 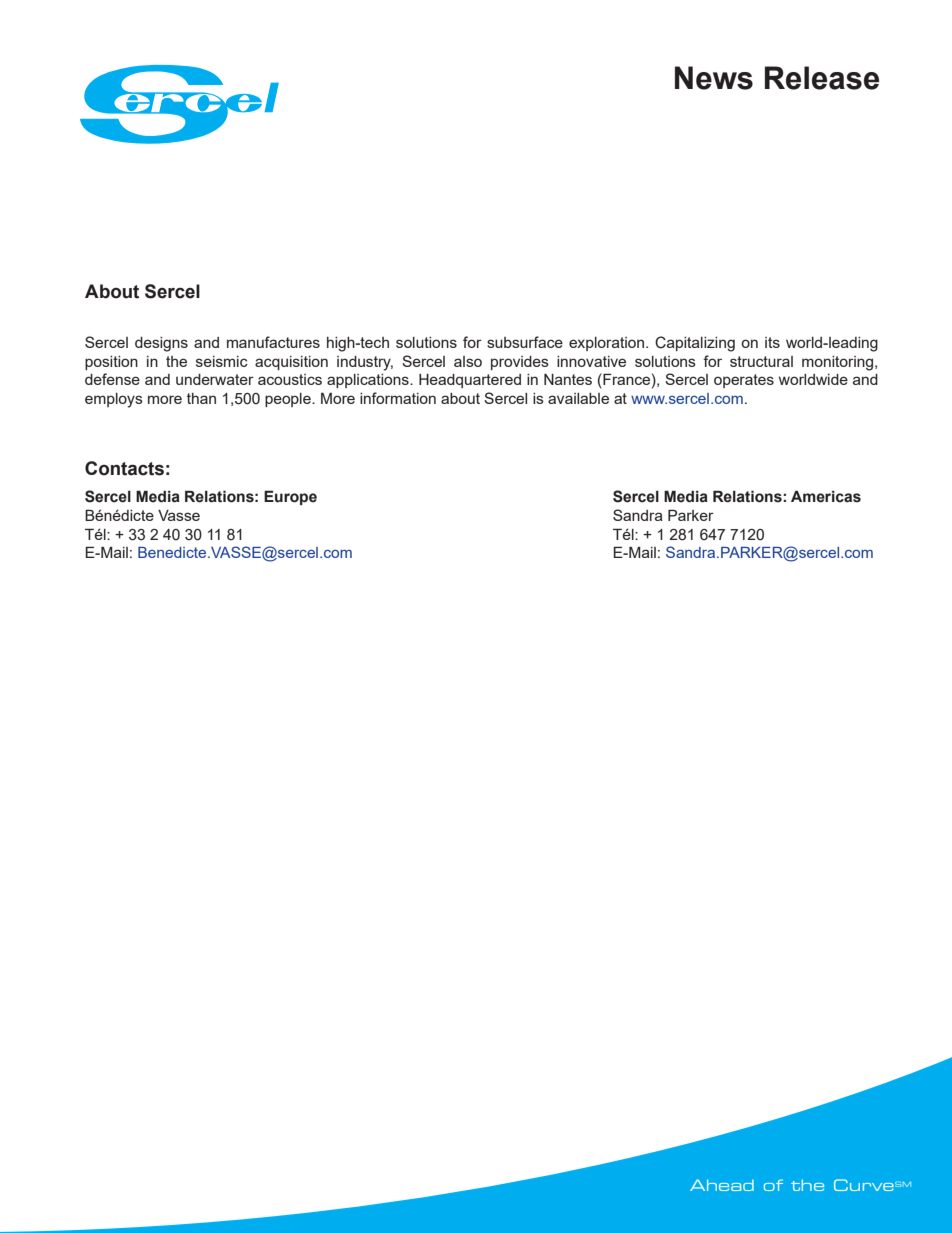 I want to click on designs, so click(x=161, y=344).
